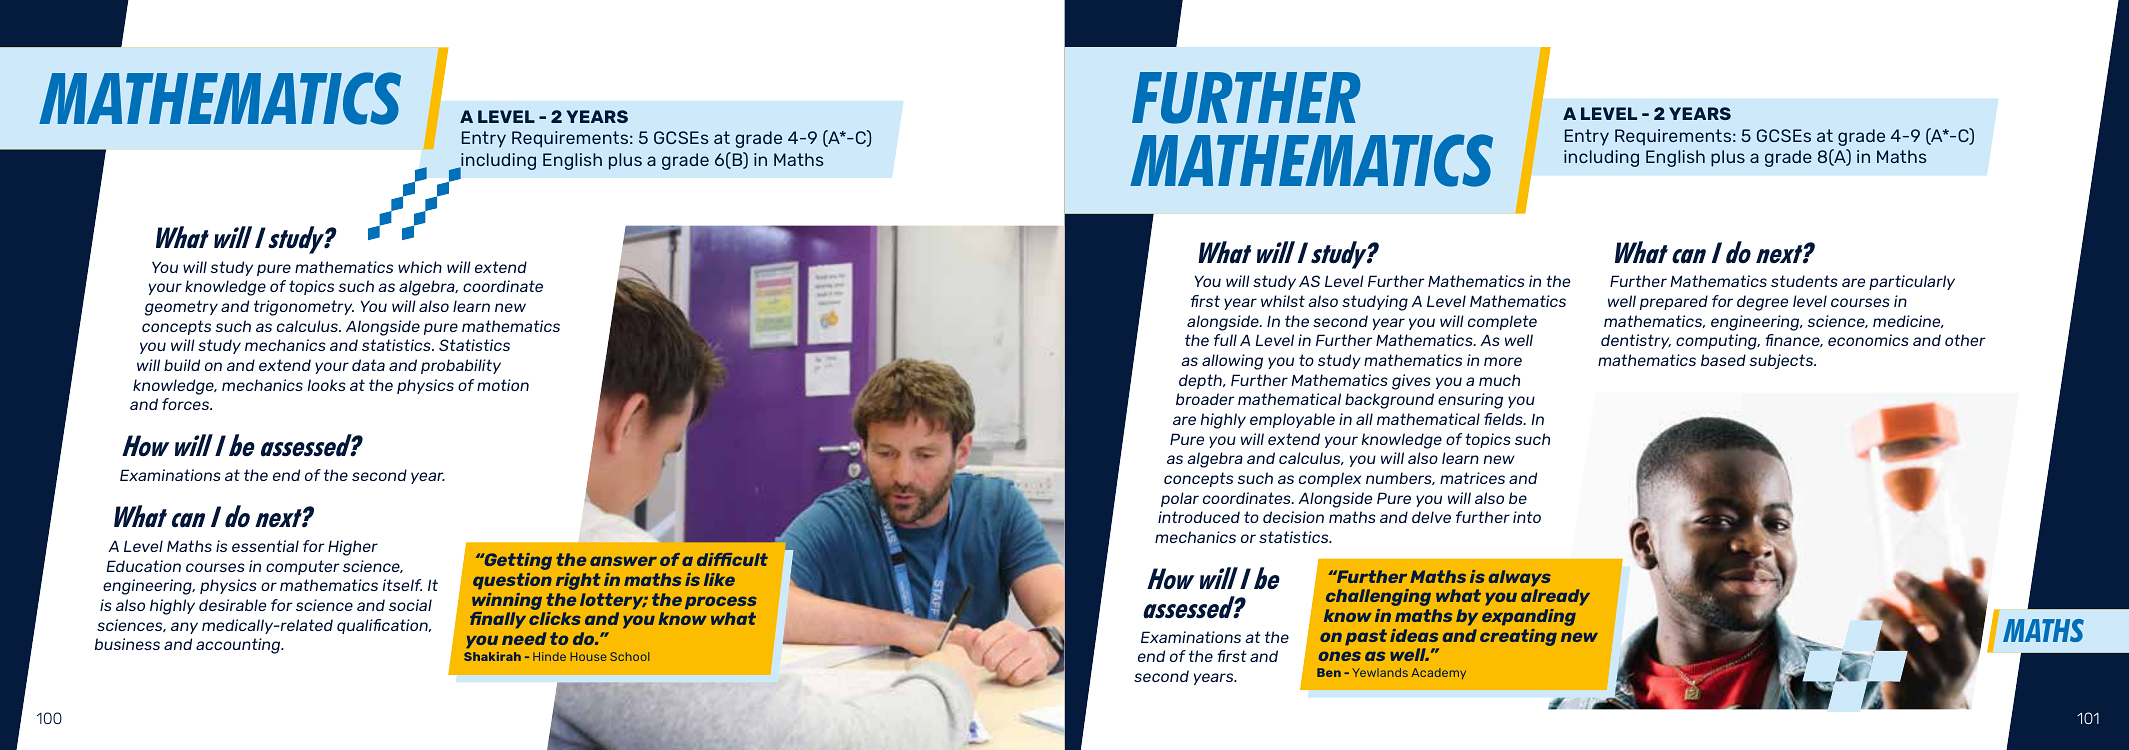 Image resolution: width=2129 pixels, height=750 pixels. What do you see at coordinates (721, 602) in the document?
I see `process` at bounding box center [721, 602].
